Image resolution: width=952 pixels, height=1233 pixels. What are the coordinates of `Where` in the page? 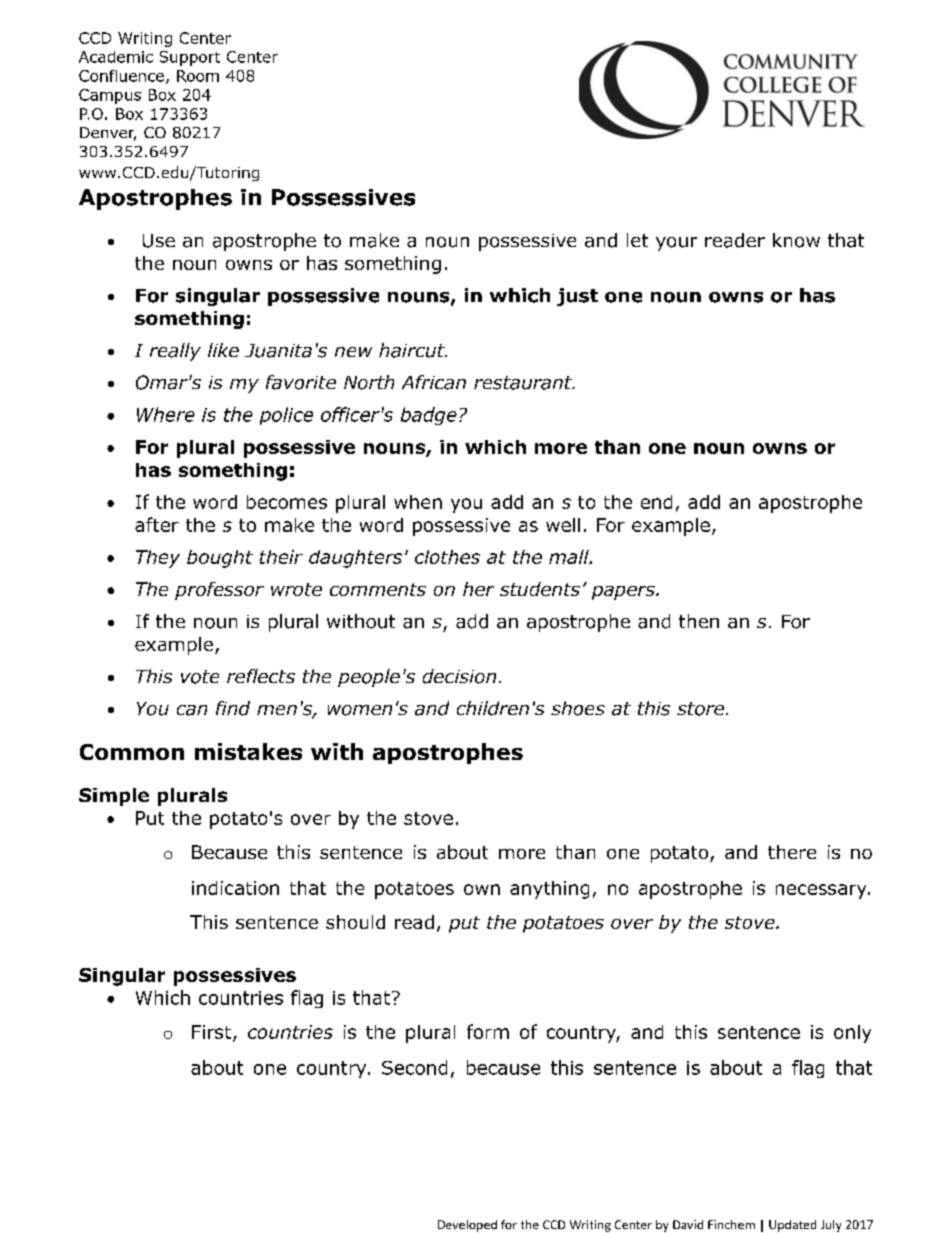 It's located at (166, 414).
